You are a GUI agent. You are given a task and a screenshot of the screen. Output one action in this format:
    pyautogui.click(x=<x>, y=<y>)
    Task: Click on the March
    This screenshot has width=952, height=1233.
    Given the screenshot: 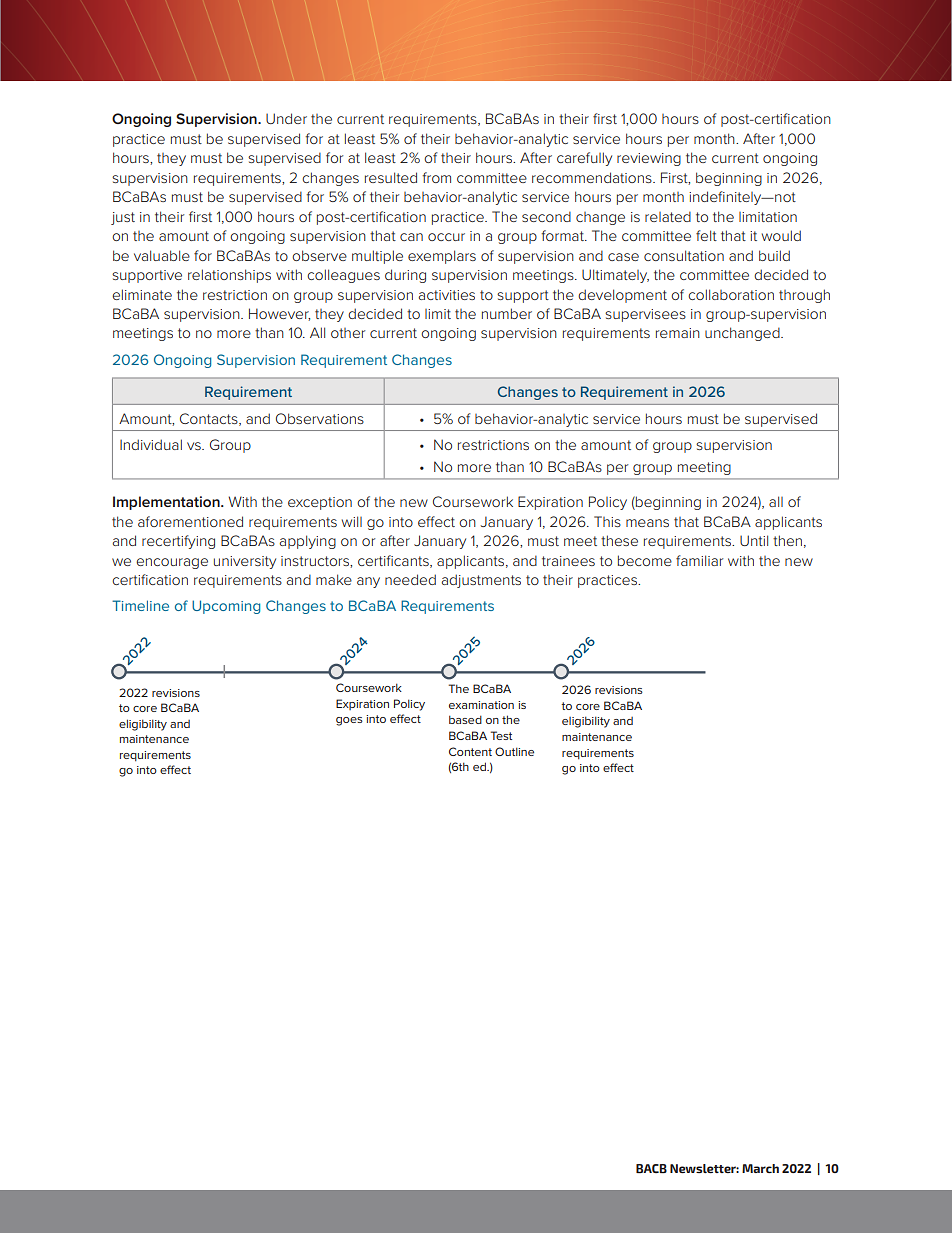 What is the action you would take?
    pyautogui.click(x=760, y=1168)
